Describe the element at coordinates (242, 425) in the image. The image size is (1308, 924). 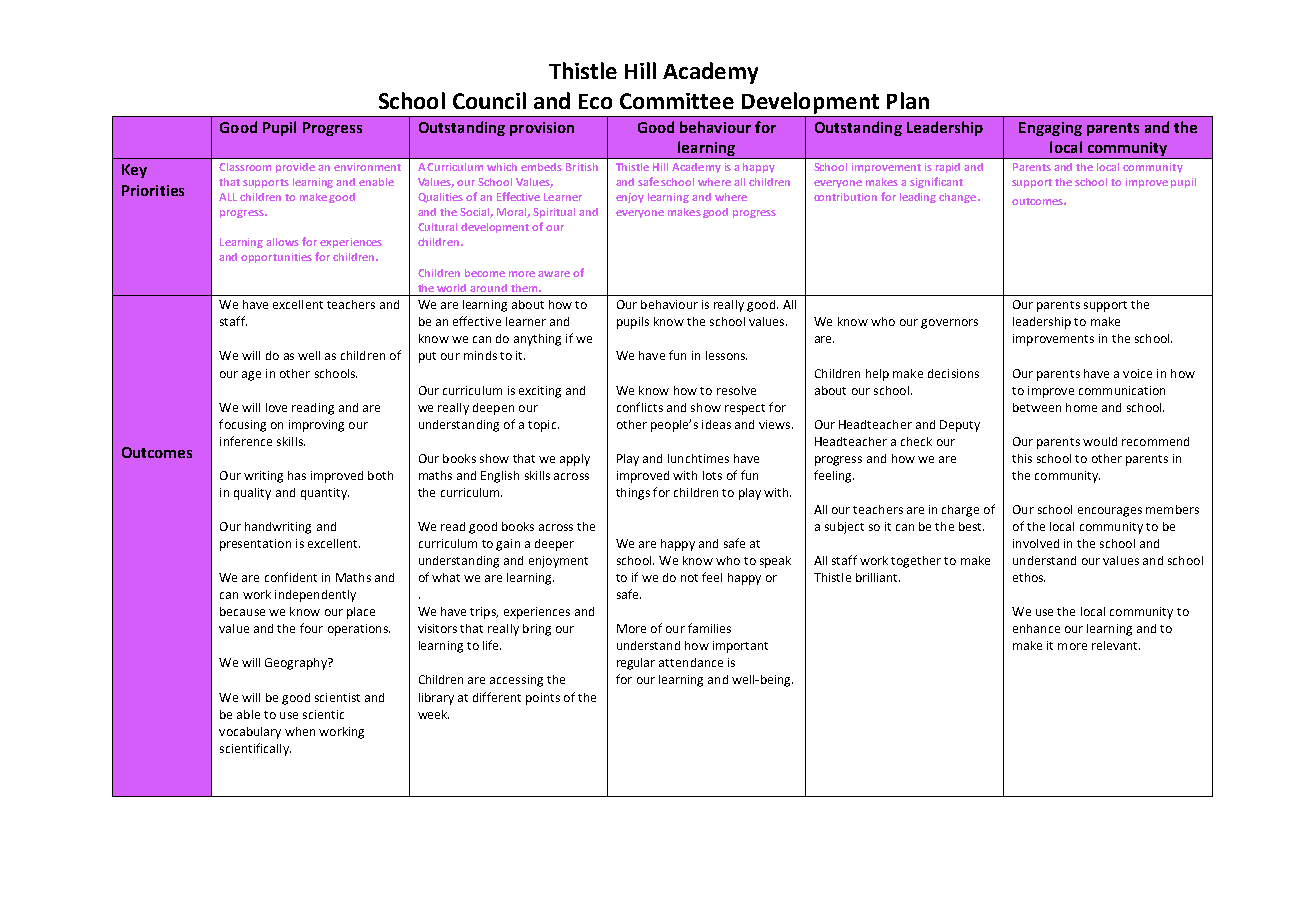
I see `focusing` at that location.
